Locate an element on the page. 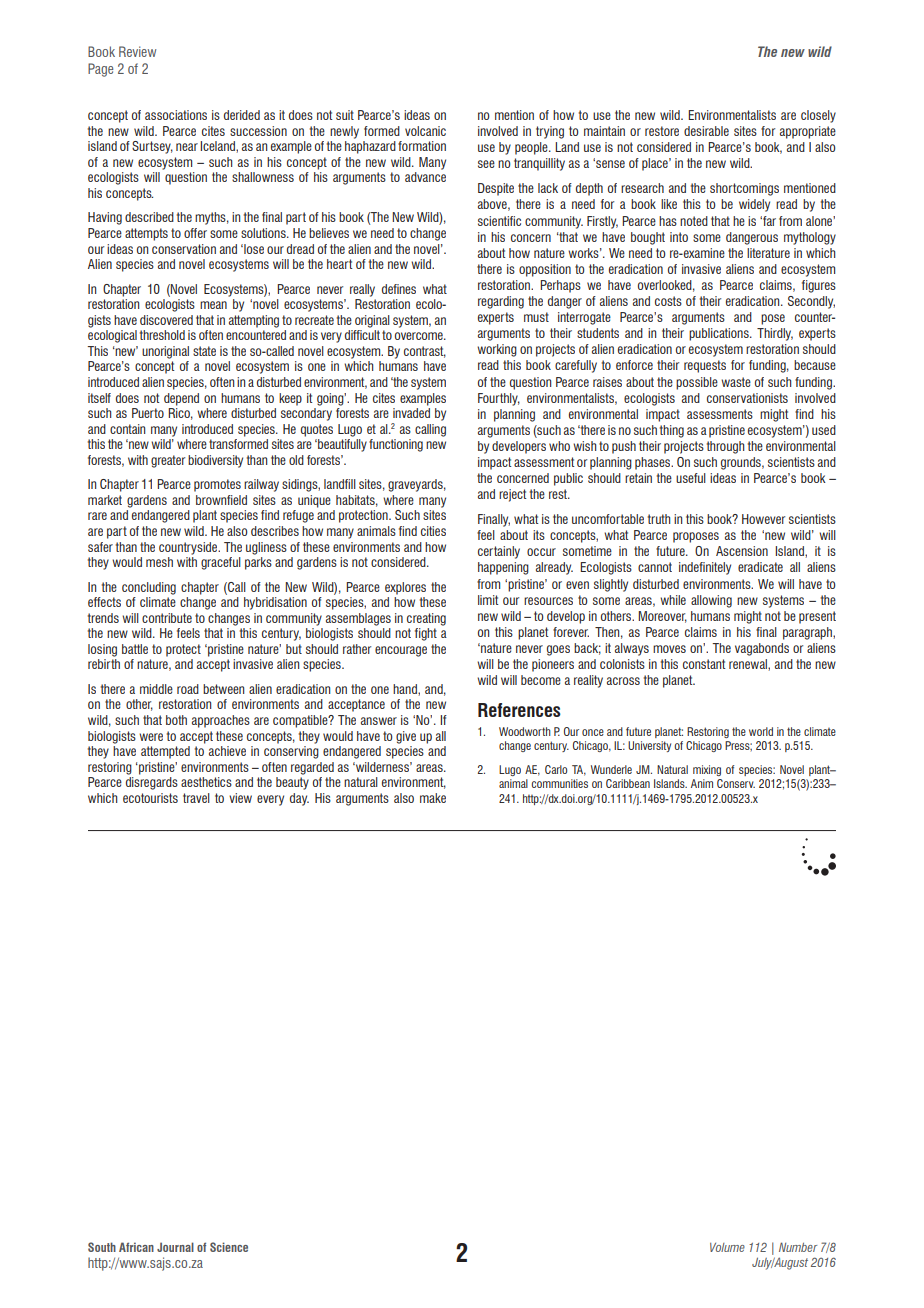 The height and width of the image is (1308, 924). cities is located at coordinates (433, 531).
